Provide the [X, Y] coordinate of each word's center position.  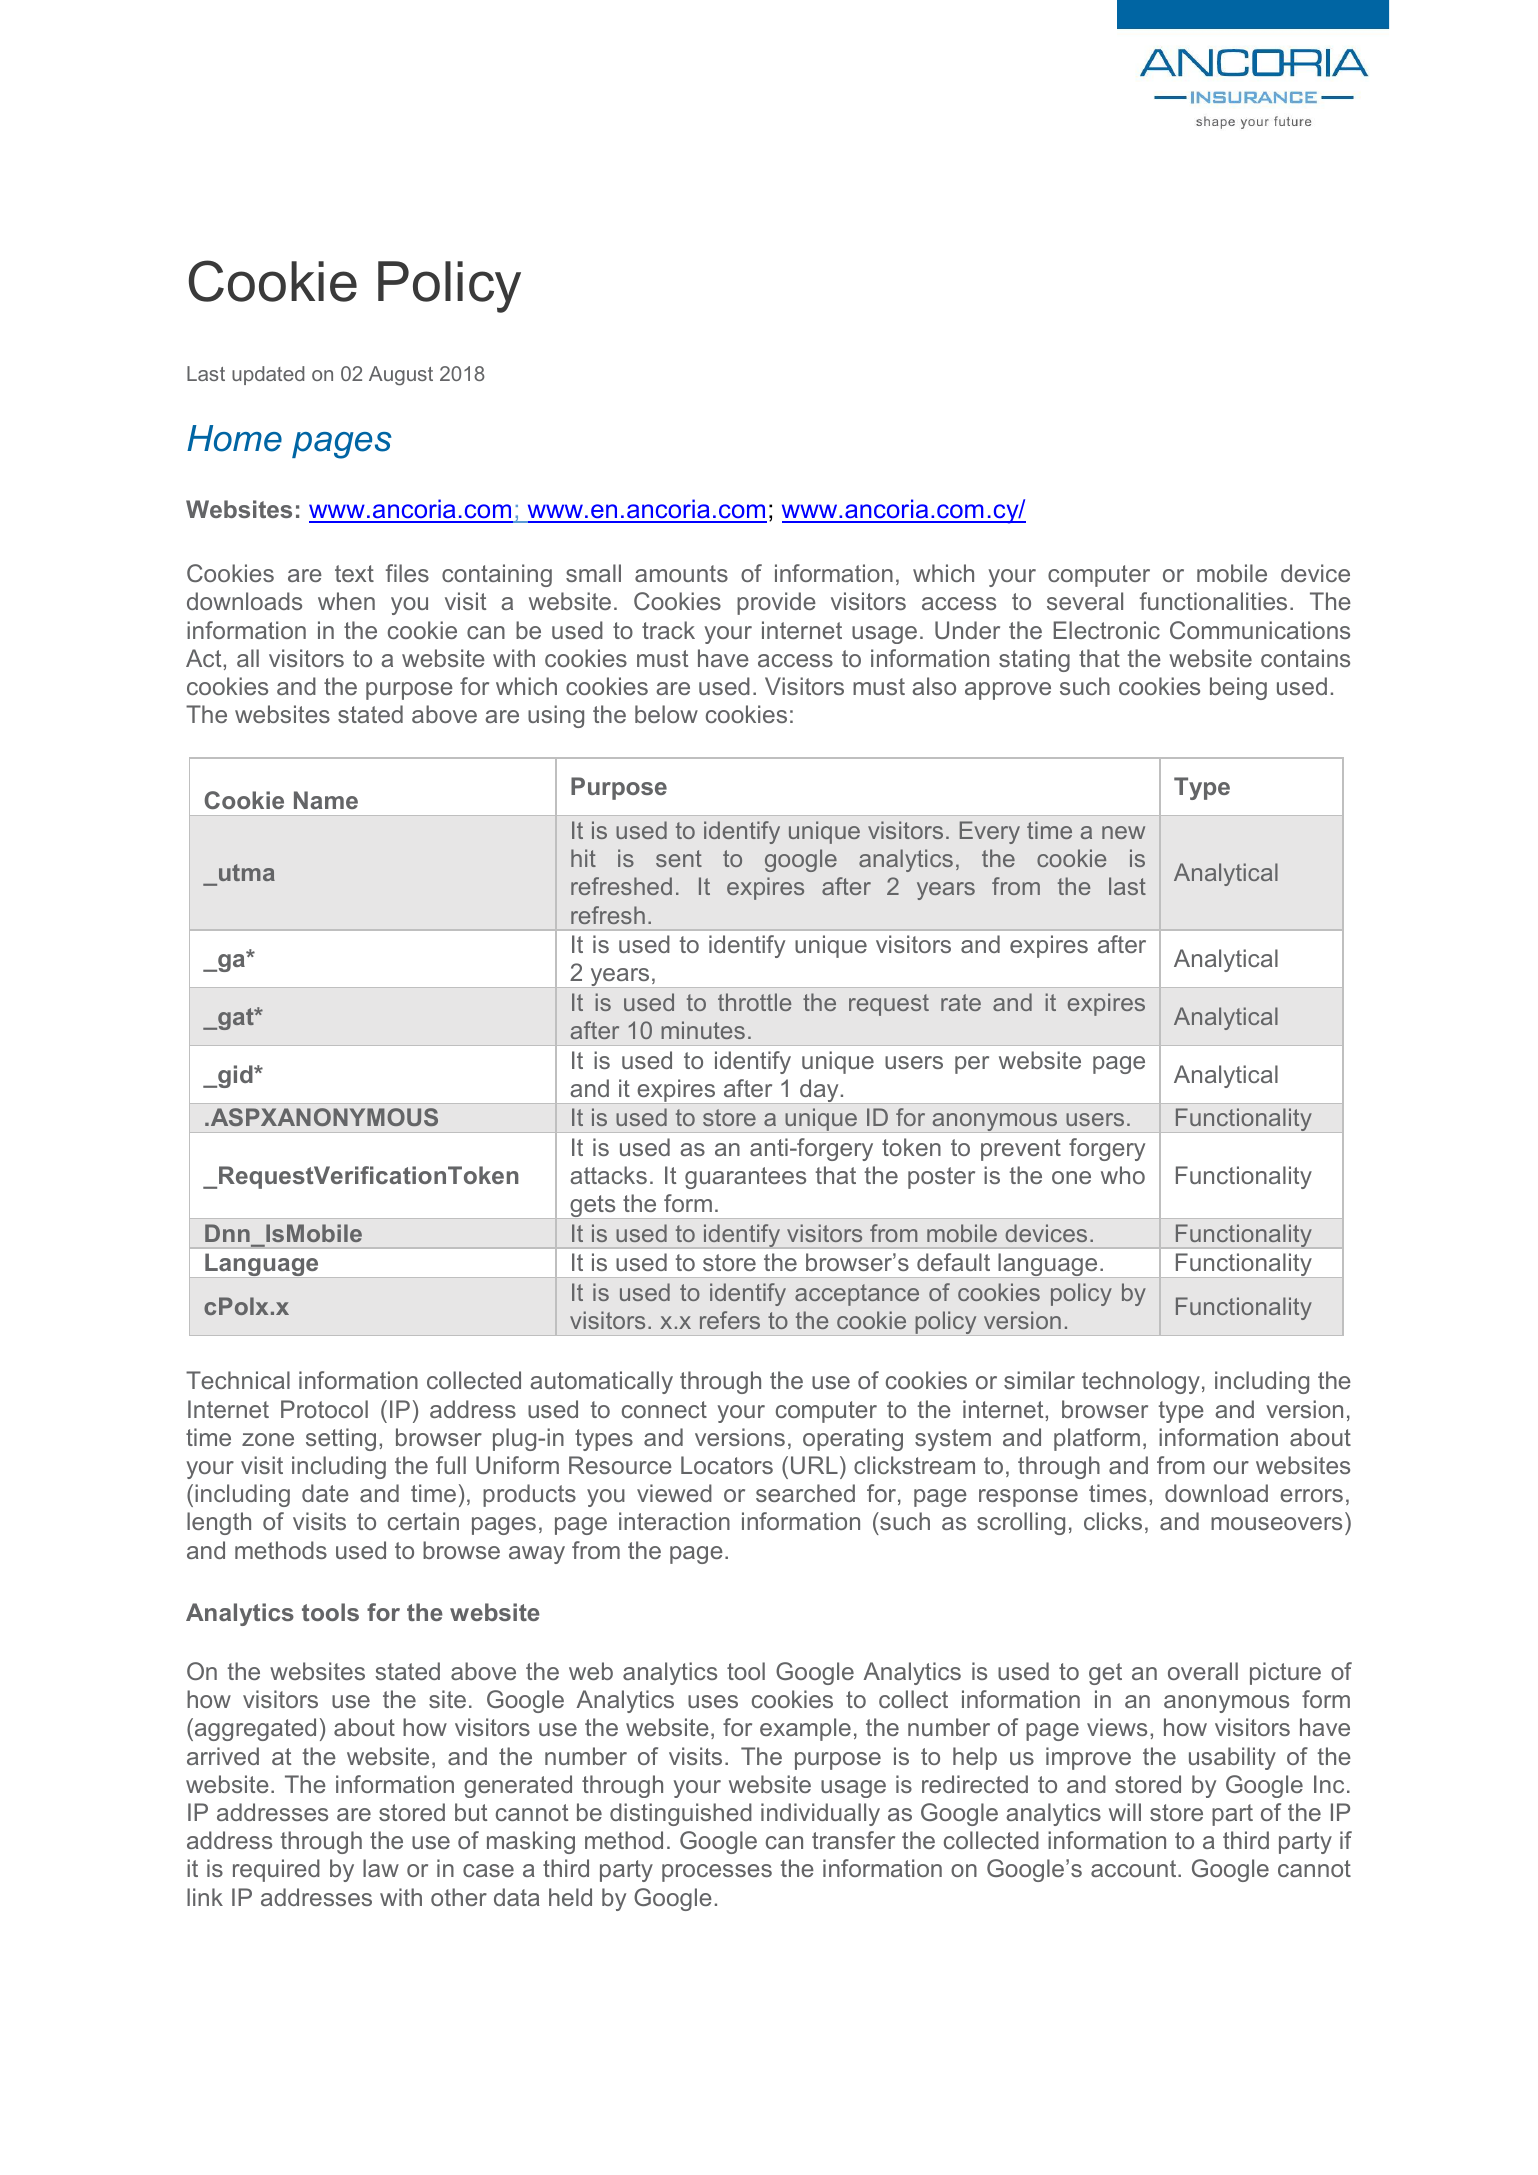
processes [717, 1873]
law [381, 1868]
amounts [681, 573]
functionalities [1213, 601]
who [1123, 1175]
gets [593, 1207]
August [401, 376]
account [1135, 1868]
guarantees [745, 1178]
